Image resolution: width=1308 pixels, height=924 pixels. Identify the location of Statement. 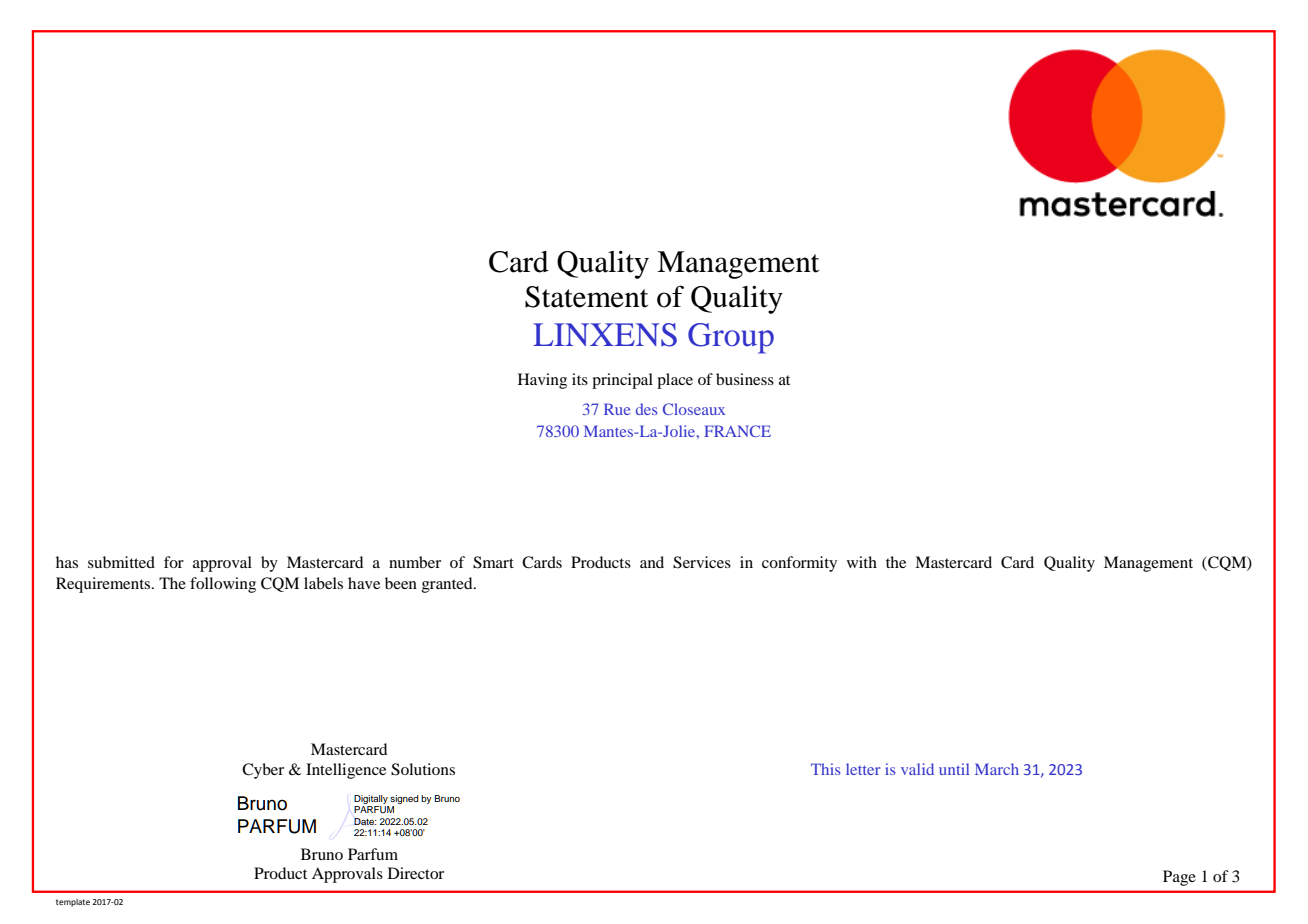
(586, 297).
